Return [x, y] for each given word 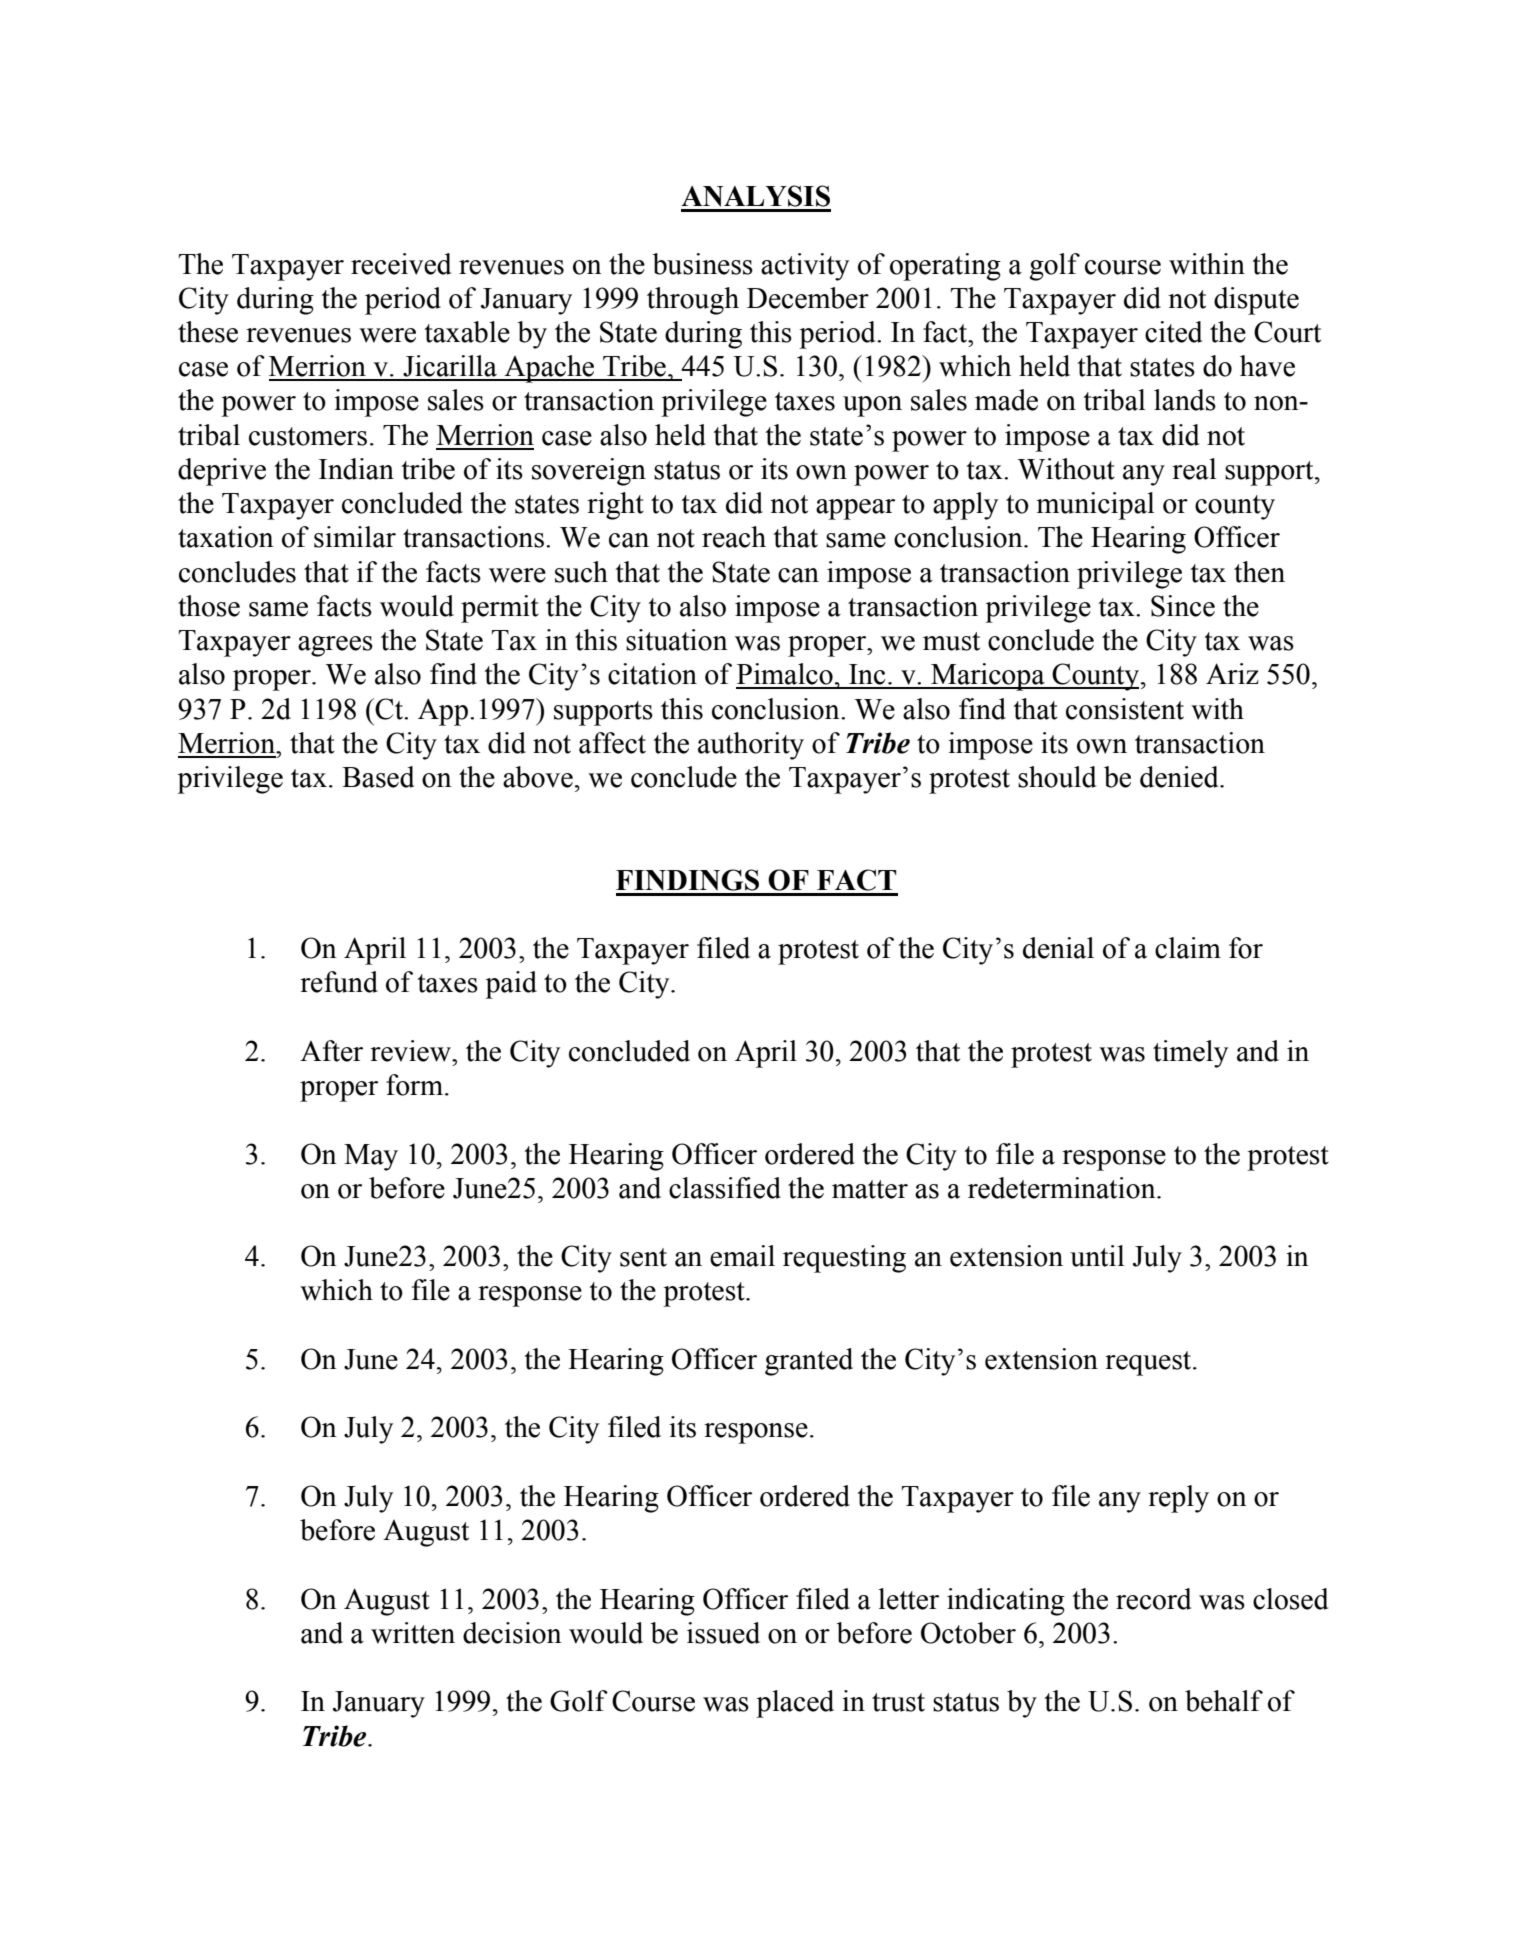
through [693, 301]
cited [1173, 332]
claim [1188, 948]
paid [511, 985]
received [401, 264]
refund [339, 982]
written [413, 1633]
